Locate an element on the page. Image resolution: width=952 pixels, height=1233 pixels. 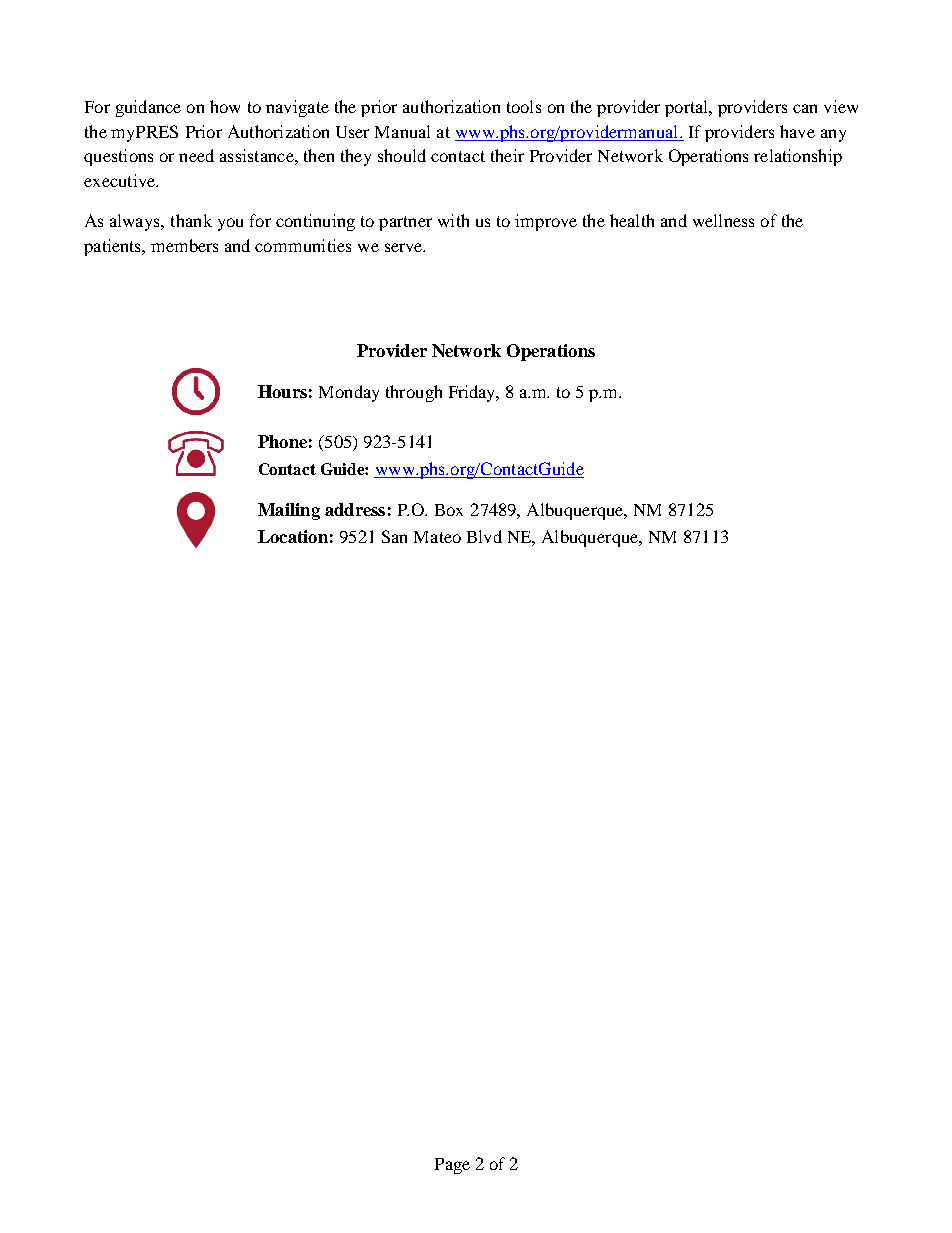
Mateo is located at coordinates (437, 537).
